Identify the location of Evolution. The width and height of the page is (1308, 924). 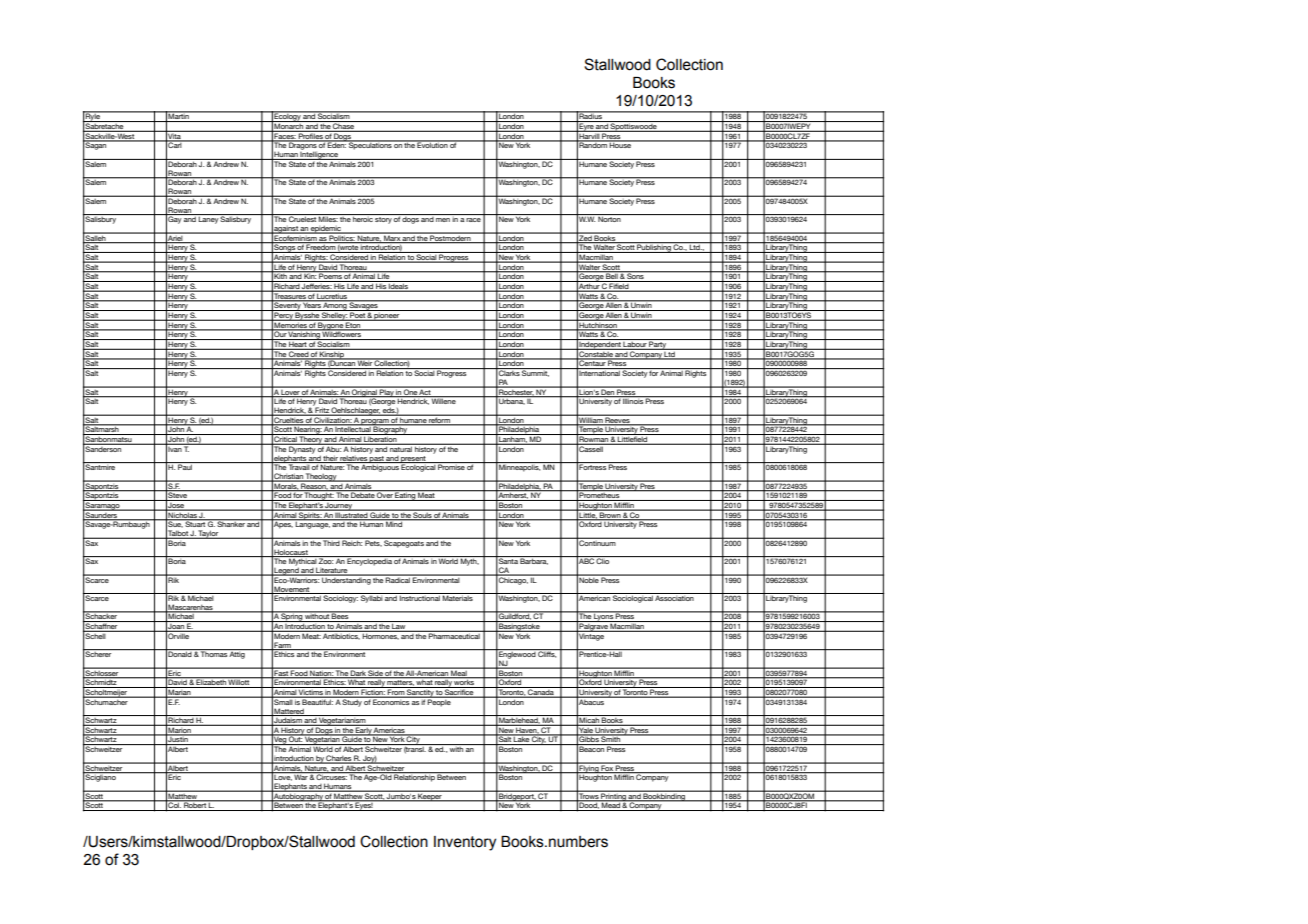
(432, 144).
